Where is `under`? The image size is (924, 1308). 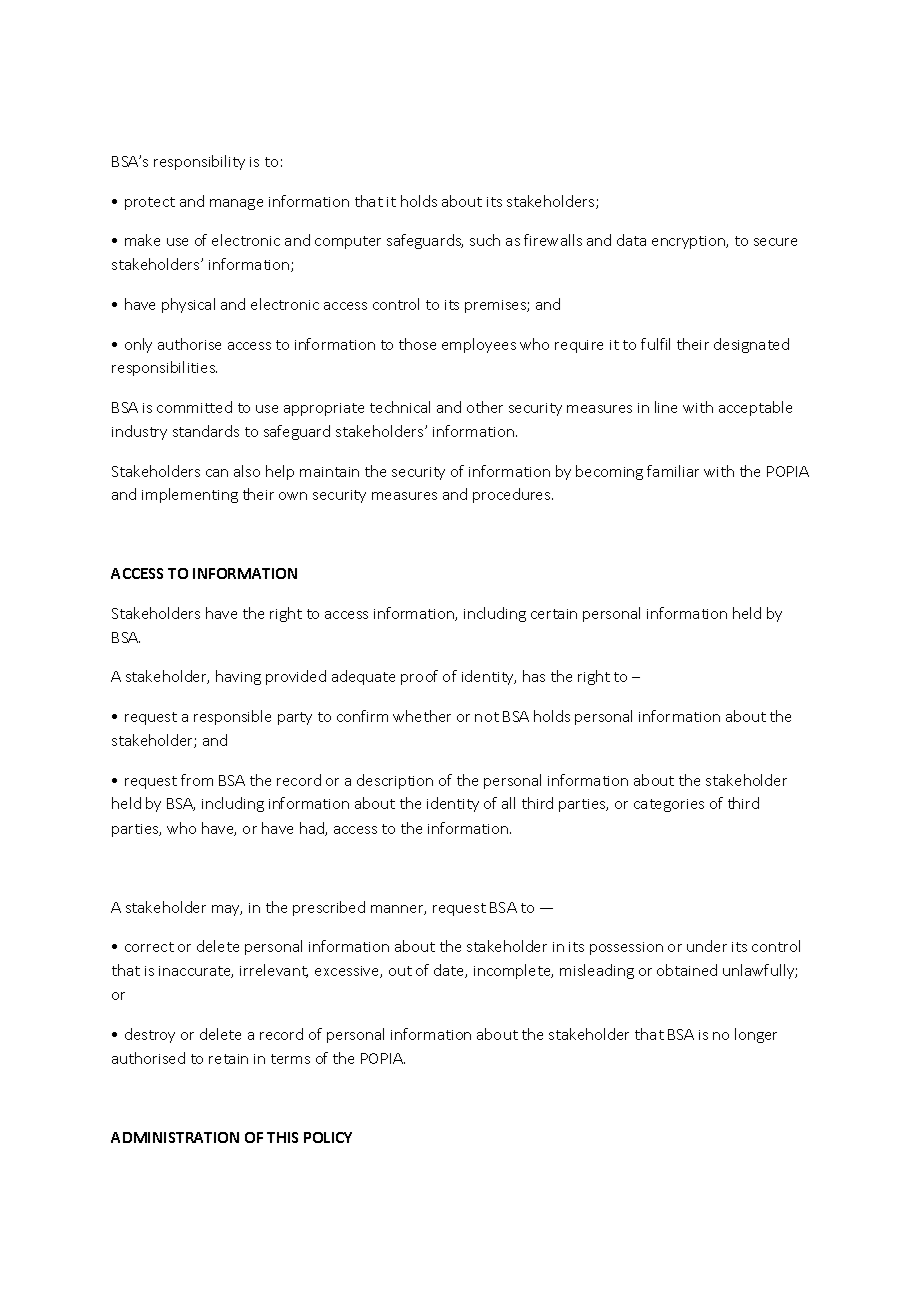 under is located at coordinates (707, 946).
